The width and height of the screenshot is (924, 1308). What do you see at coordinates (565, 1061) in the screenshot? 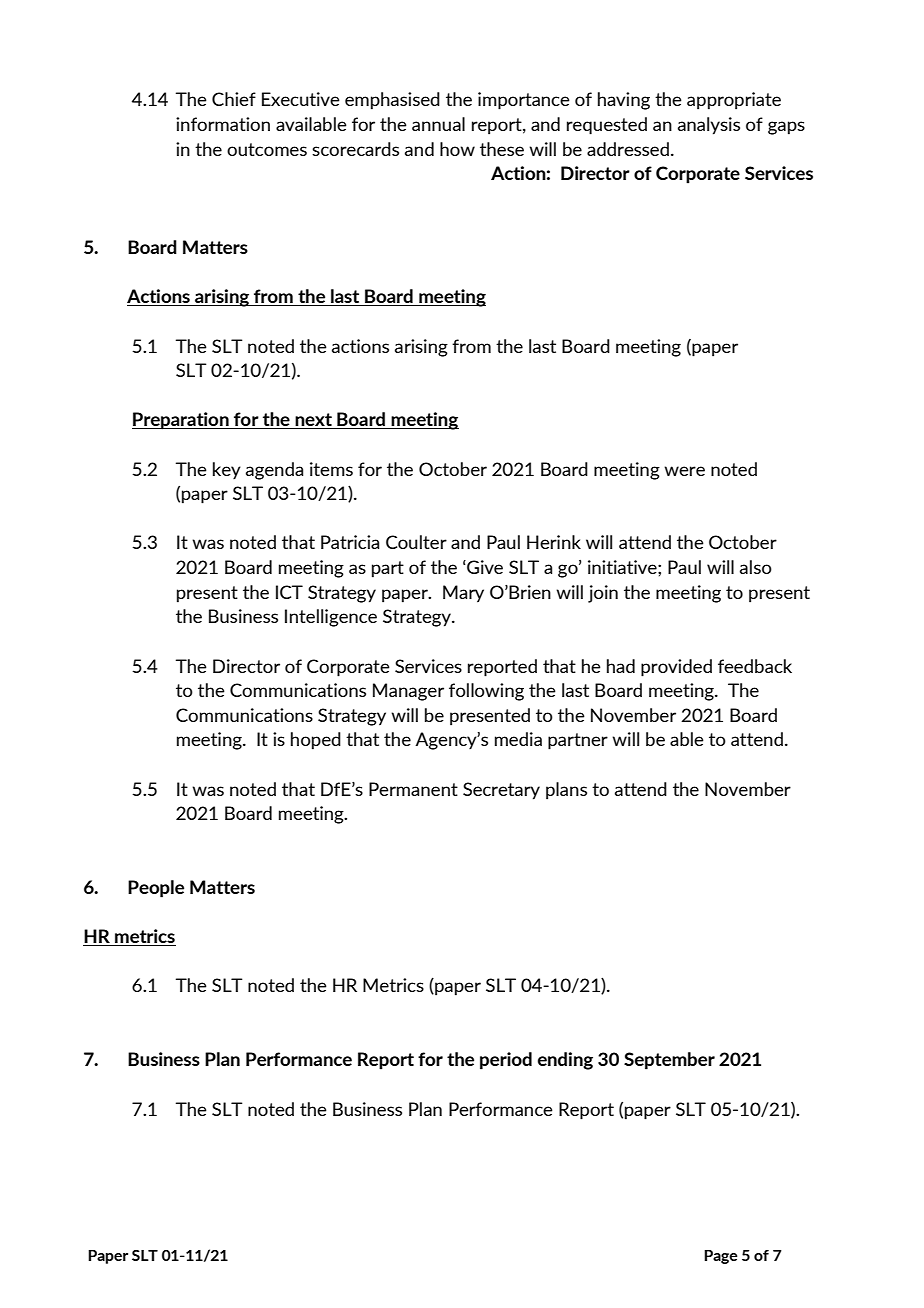
I see `ending` at bounding box center [565, 1061].
